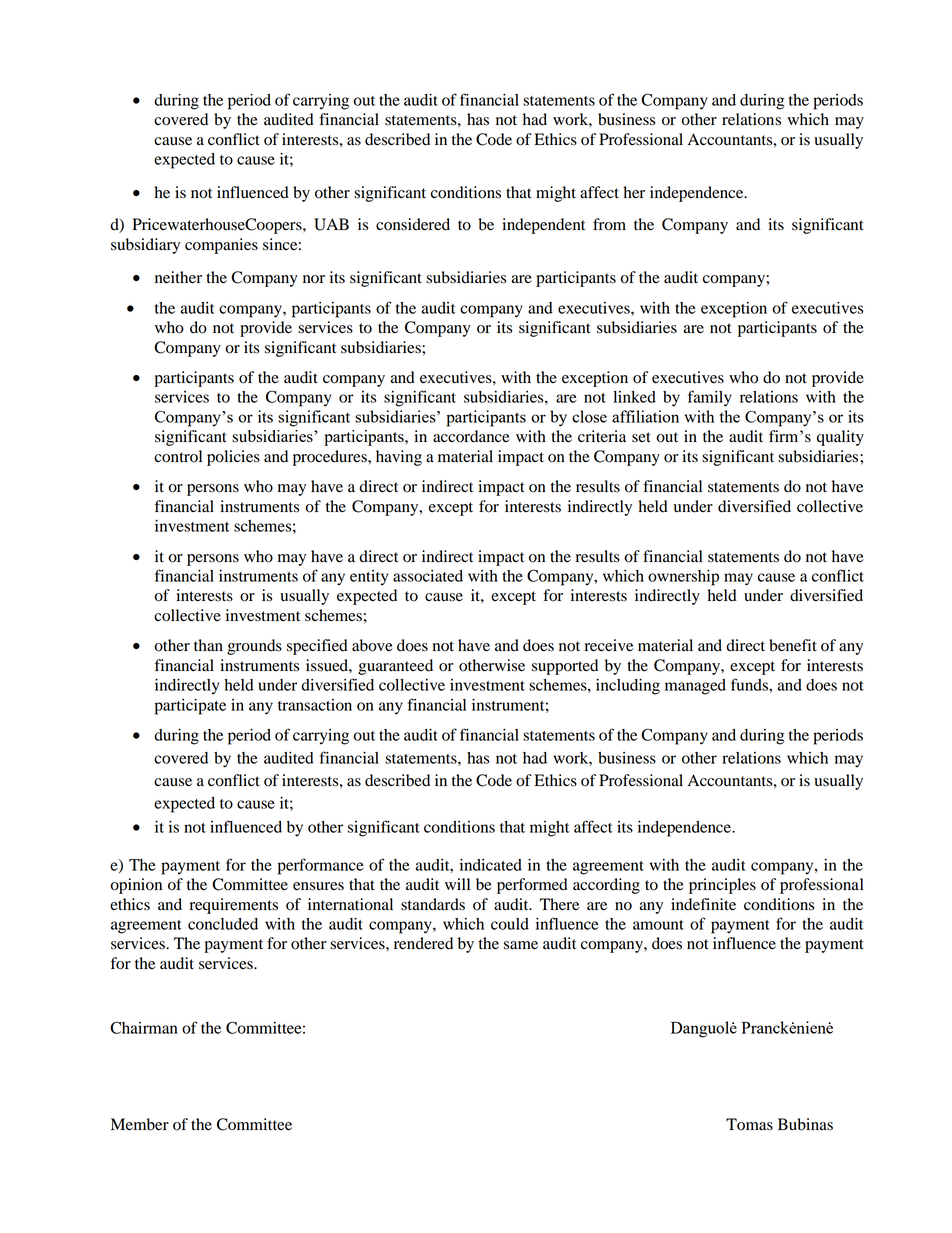  Describe the element at coordinates (749, 1124) in the screenshot. I see `Tomas` at that location.
